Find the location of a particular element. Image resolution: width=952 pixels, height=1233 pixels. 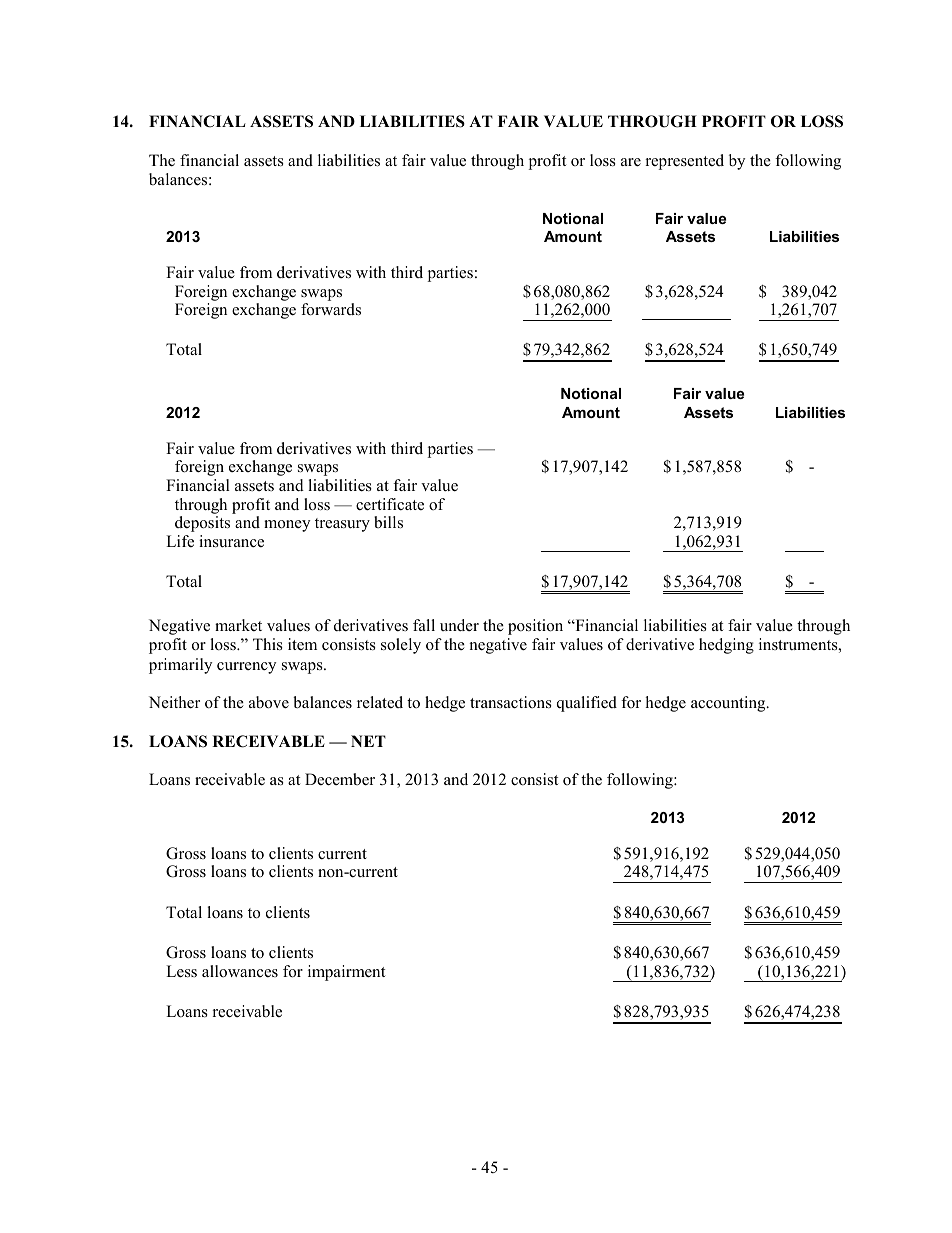

impairment is located at coordinates (347, 973).
